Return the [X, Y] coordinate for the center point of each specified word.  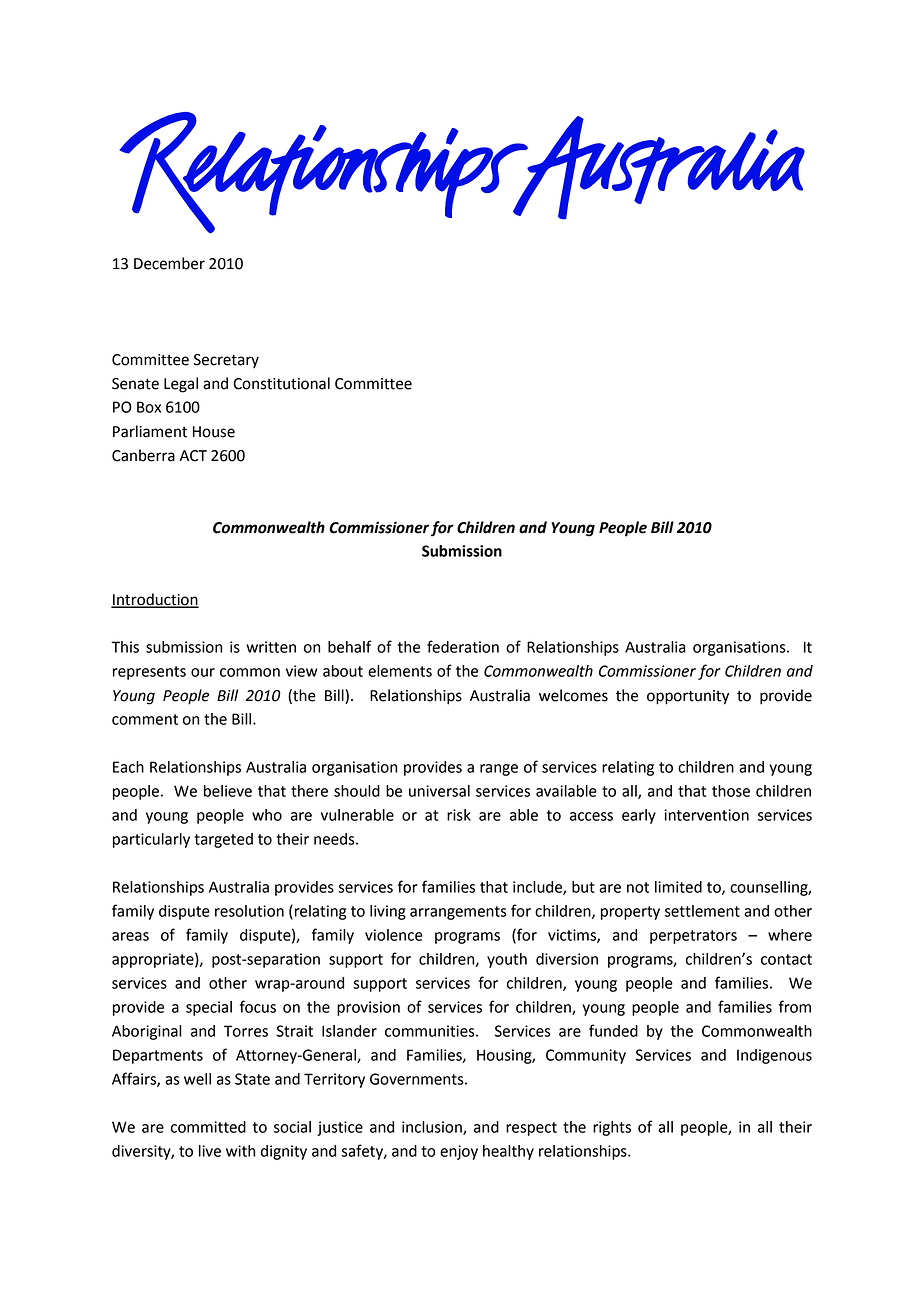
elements [400, 671]
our [203, 672]
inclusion [433, 1128]
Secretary [226, 361]
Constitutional [281, 383]
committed [208, 1127]
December [169, 263]
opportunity [688, 697]
